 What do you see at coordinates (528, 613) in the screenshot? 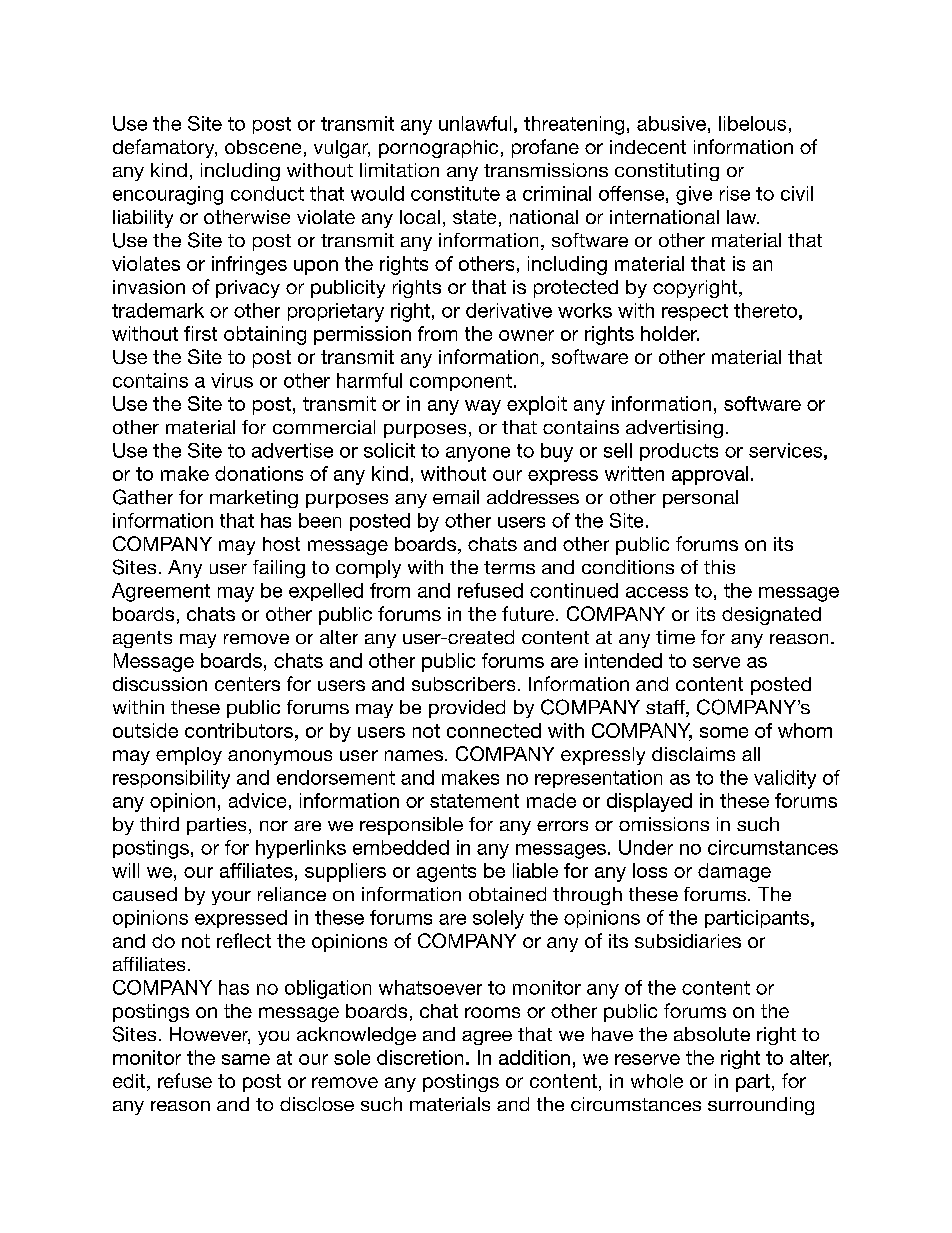
I see `future` at bounding box center [528, 613].
